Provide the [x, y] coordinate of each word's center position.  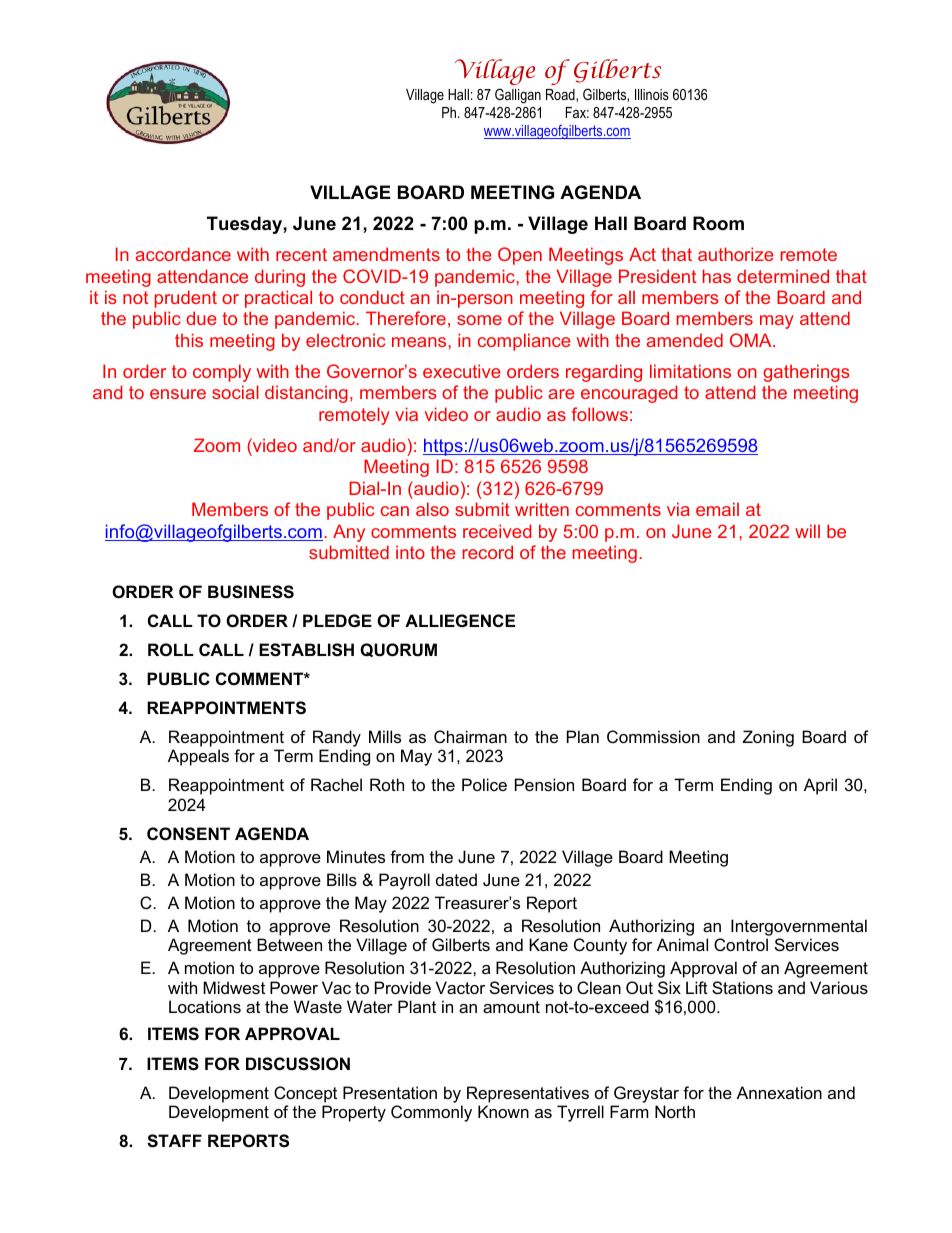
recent [301, 254]
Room [718, 223]
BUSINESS [251, 592]
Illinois [652, 94]
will [807, 531]
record [488, 552]
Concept [305, 1094]
